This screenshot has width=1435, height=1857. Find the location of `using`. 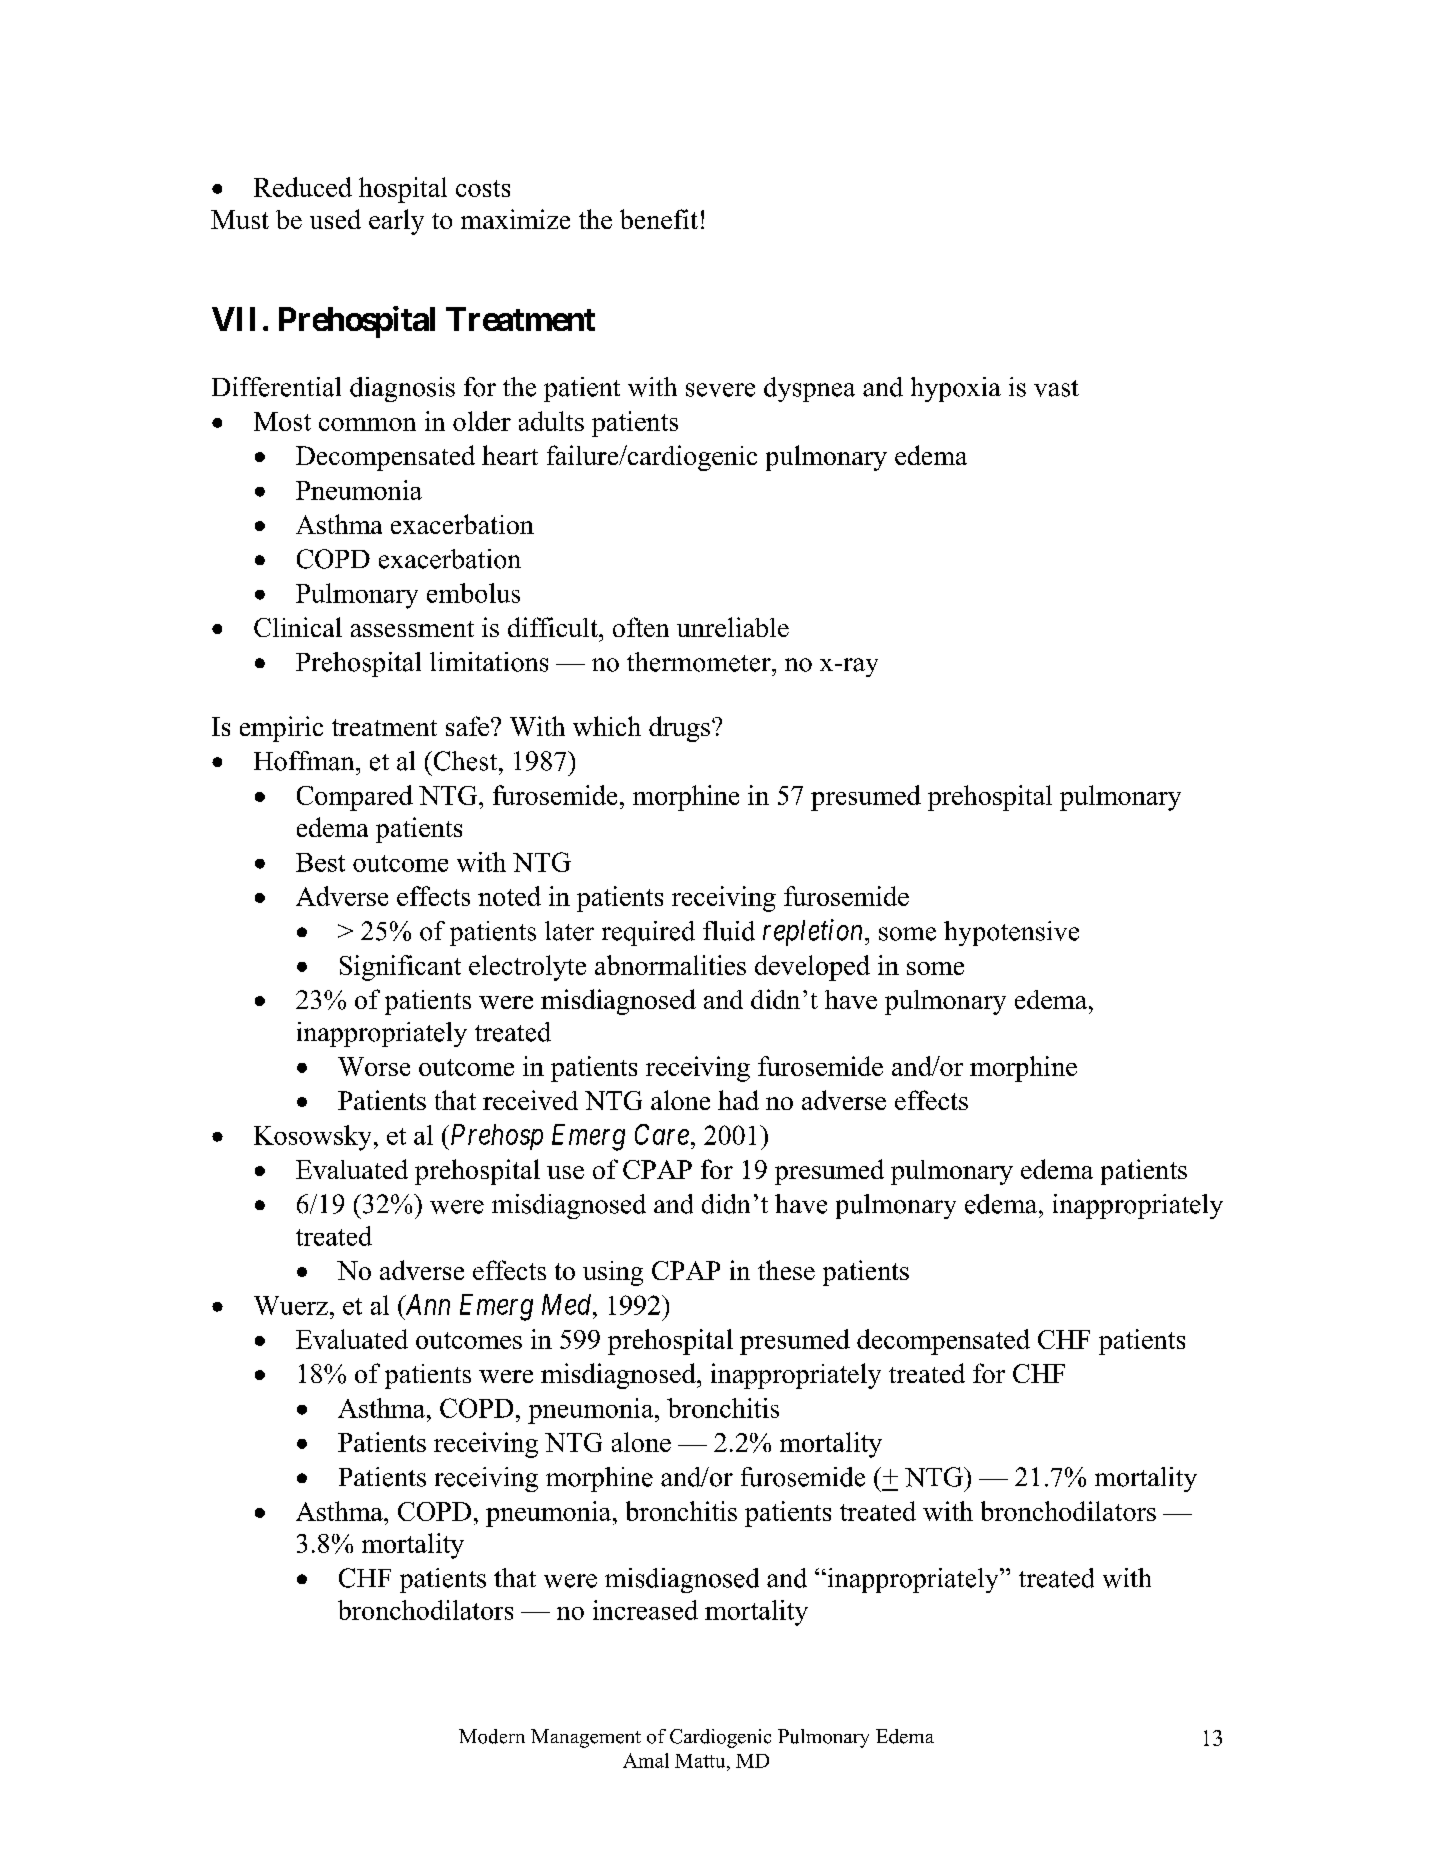

using is located at coordinates (613, 1273).
